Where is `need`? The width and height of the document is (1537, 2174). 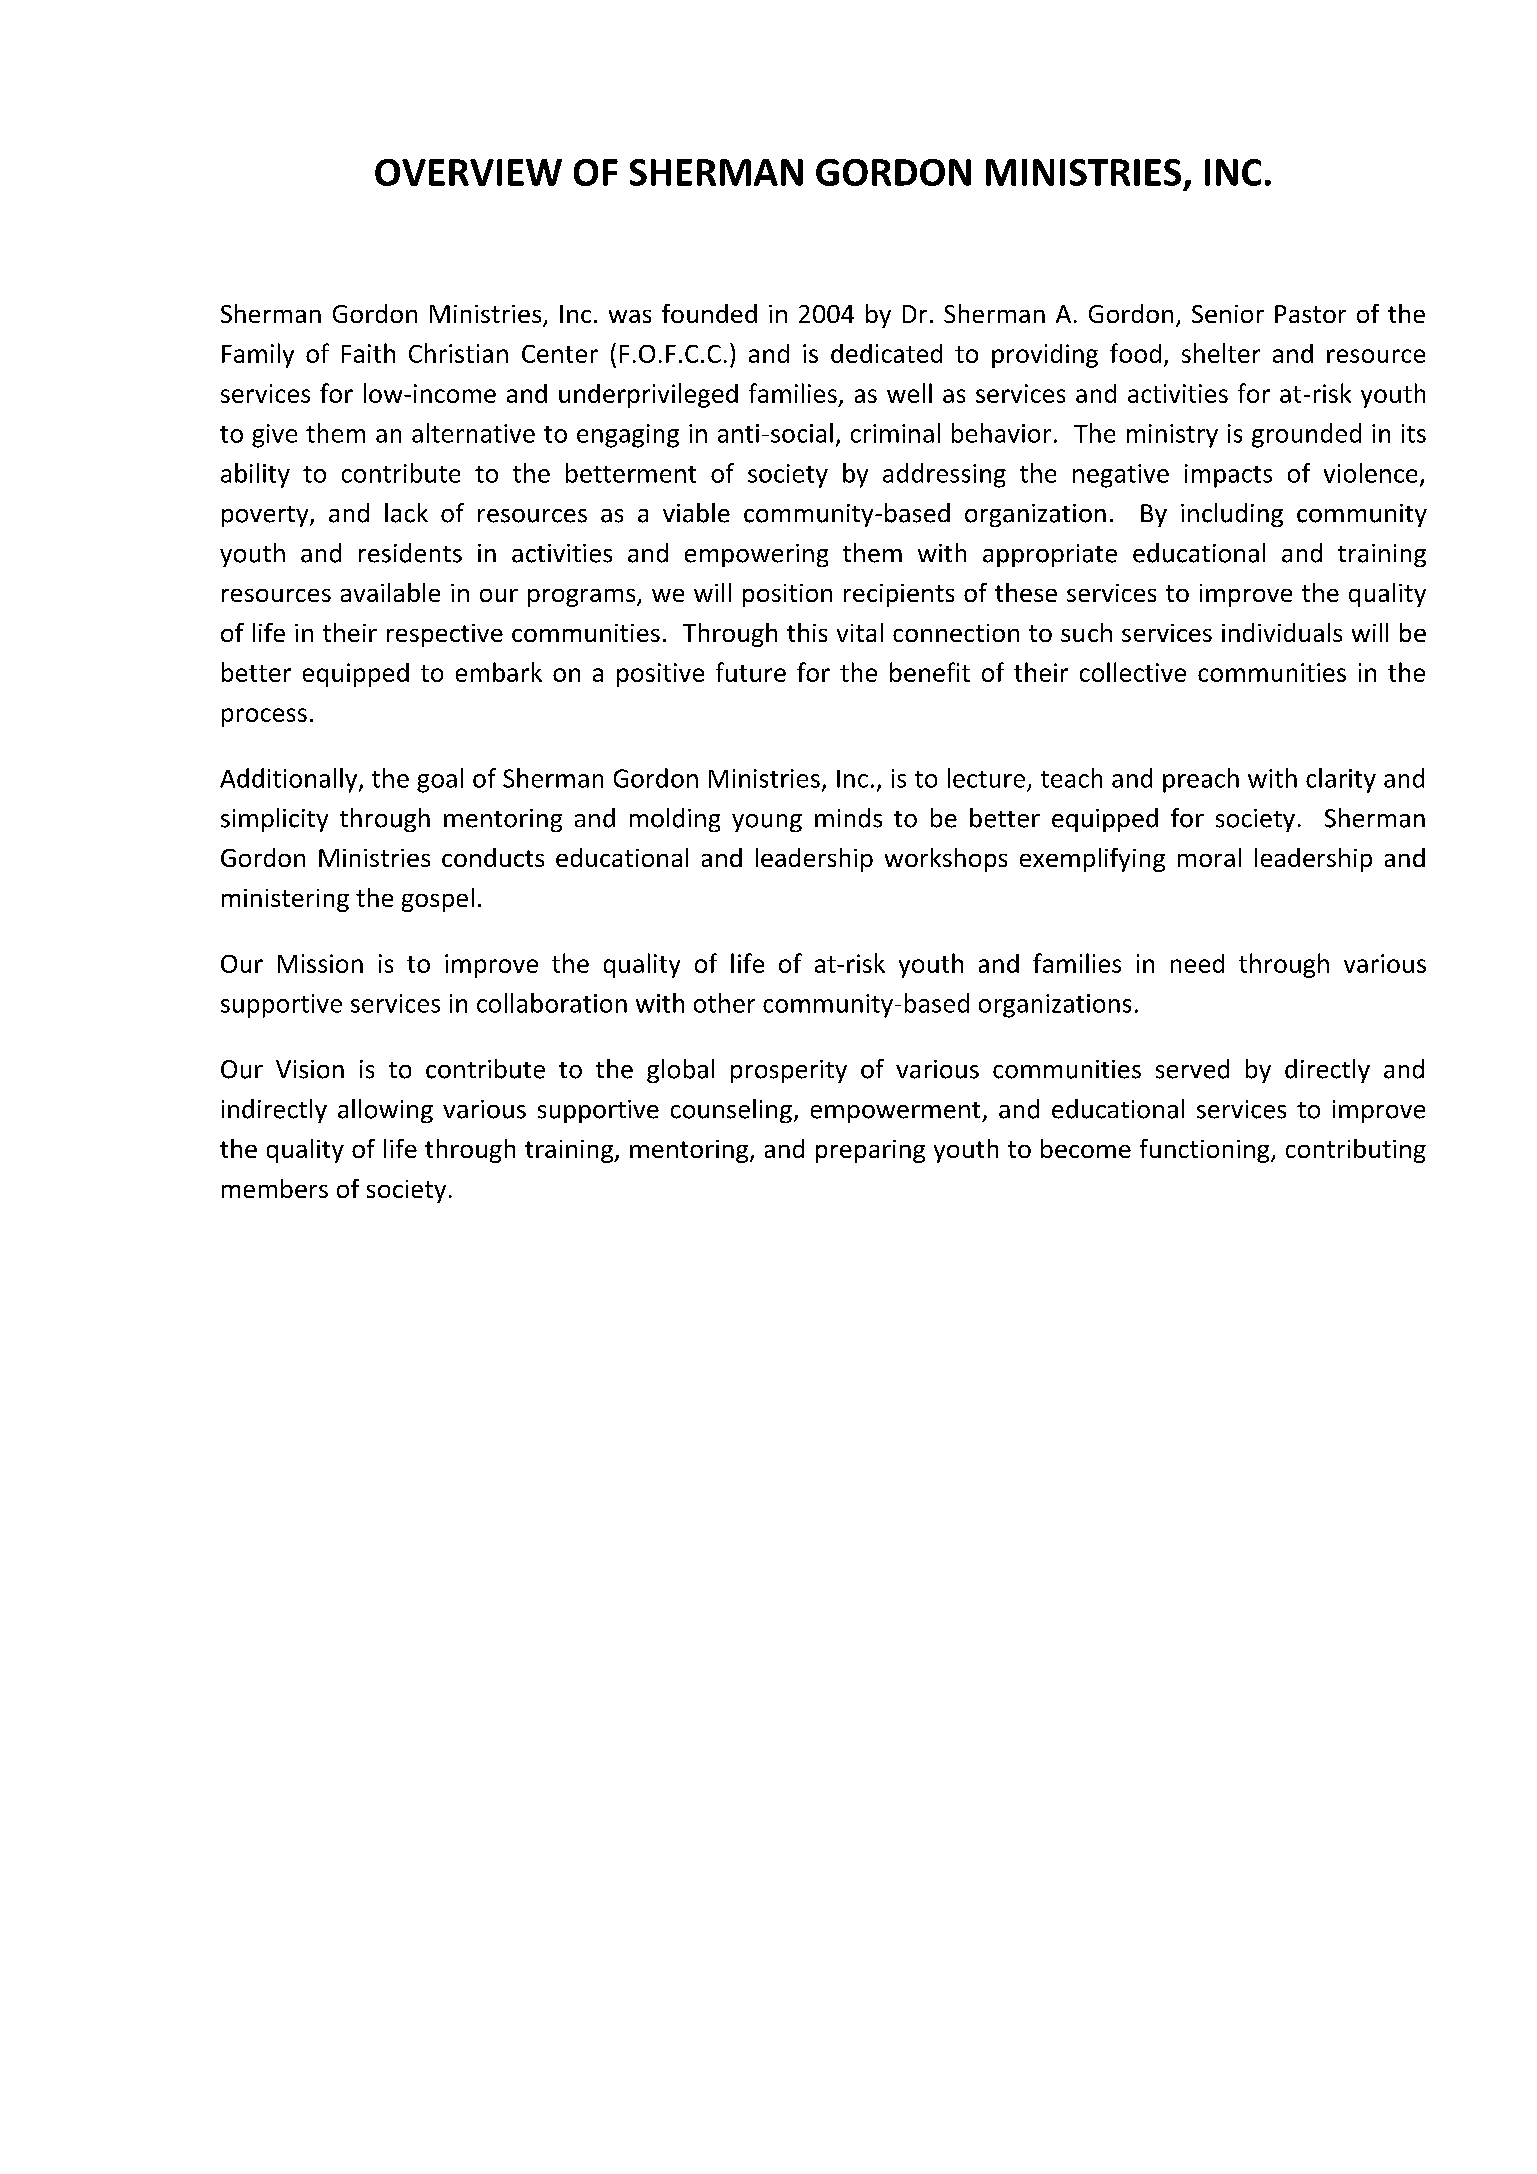 need is located at coordinates (1197, 963).
